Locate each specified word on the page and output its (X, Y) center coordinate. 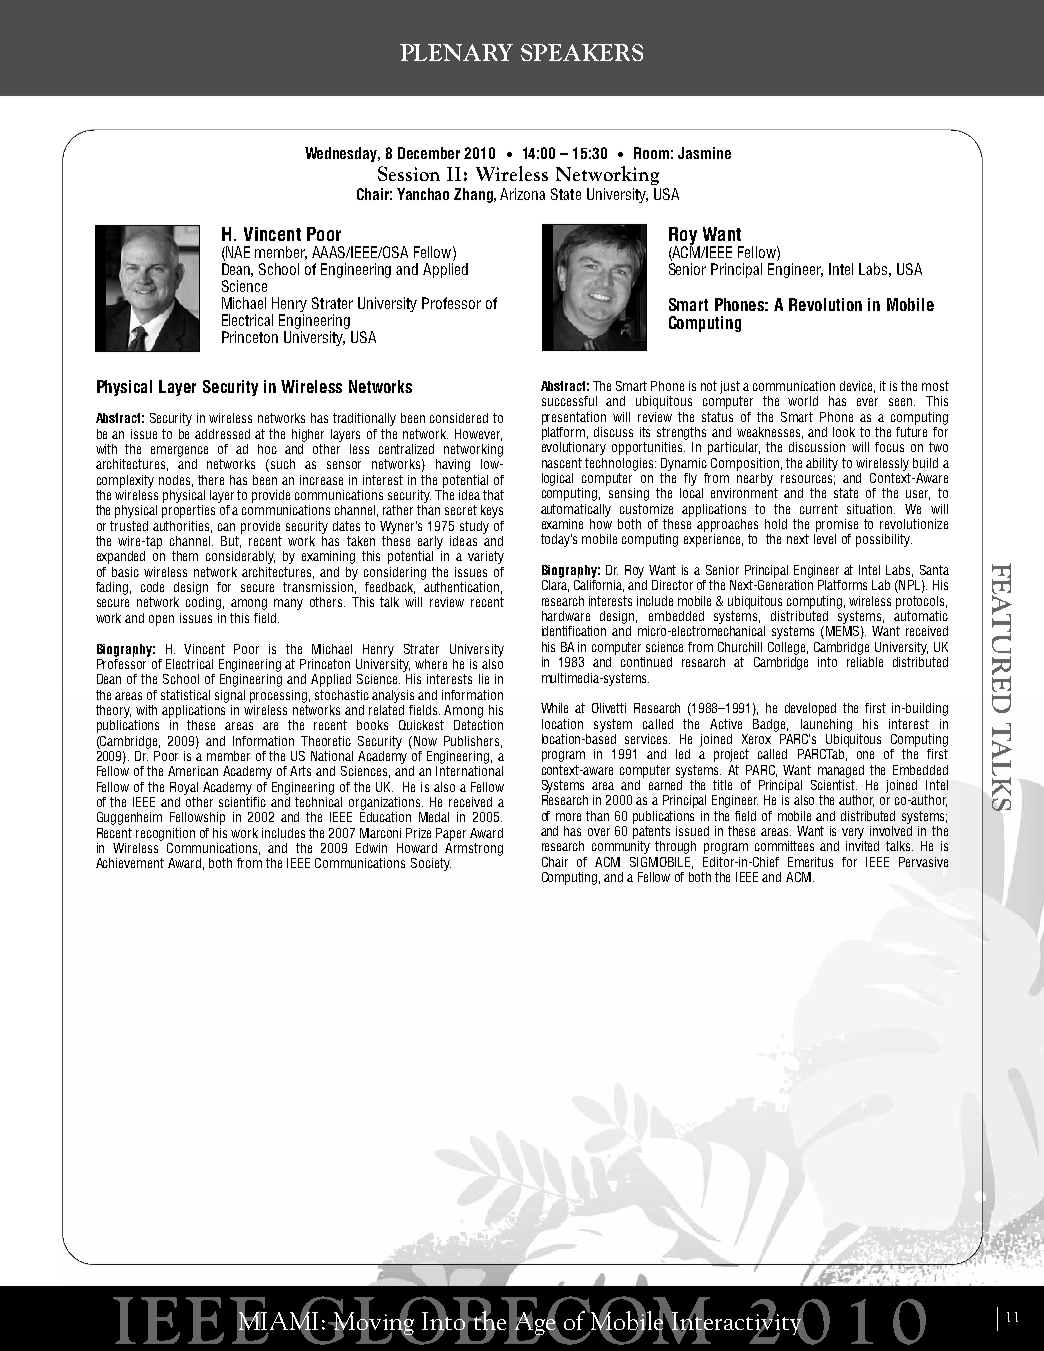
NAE (237, 253)
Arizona (522, 194)
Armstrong (474, 848)
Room (651, 153)
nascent (562, 463)
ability (822, 464)
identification (574, 631)
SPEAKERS (582, 52)
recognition (165, 834)
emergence (179, 451)
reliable (865, 660)
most (935, 386)
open (161, 620)
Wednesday (342, 154)
